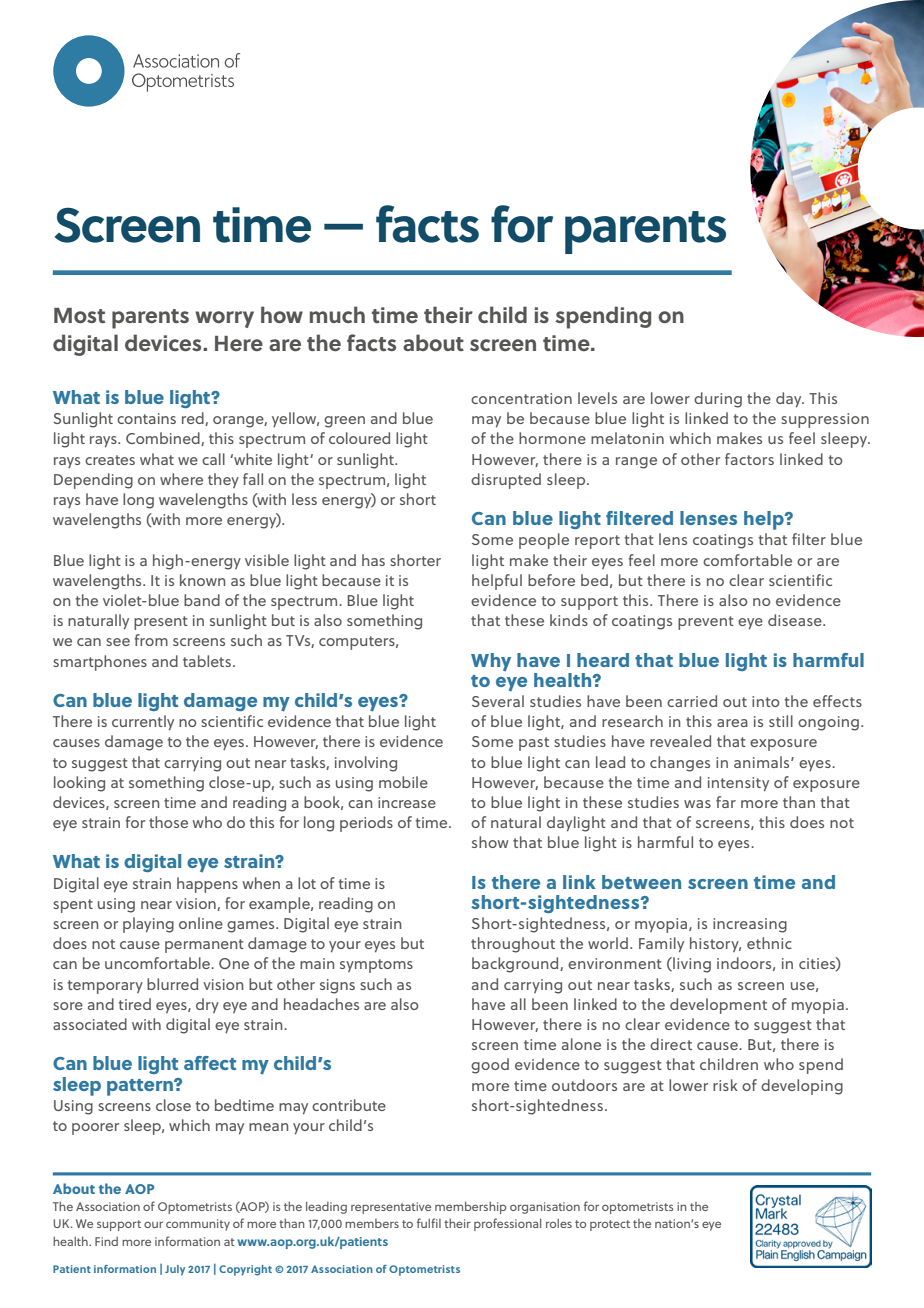 This image has height=1308, width=924. What do you see at coordinates (738, 784) in the image?
I see `intensity` at bounding box center [738, 784].
